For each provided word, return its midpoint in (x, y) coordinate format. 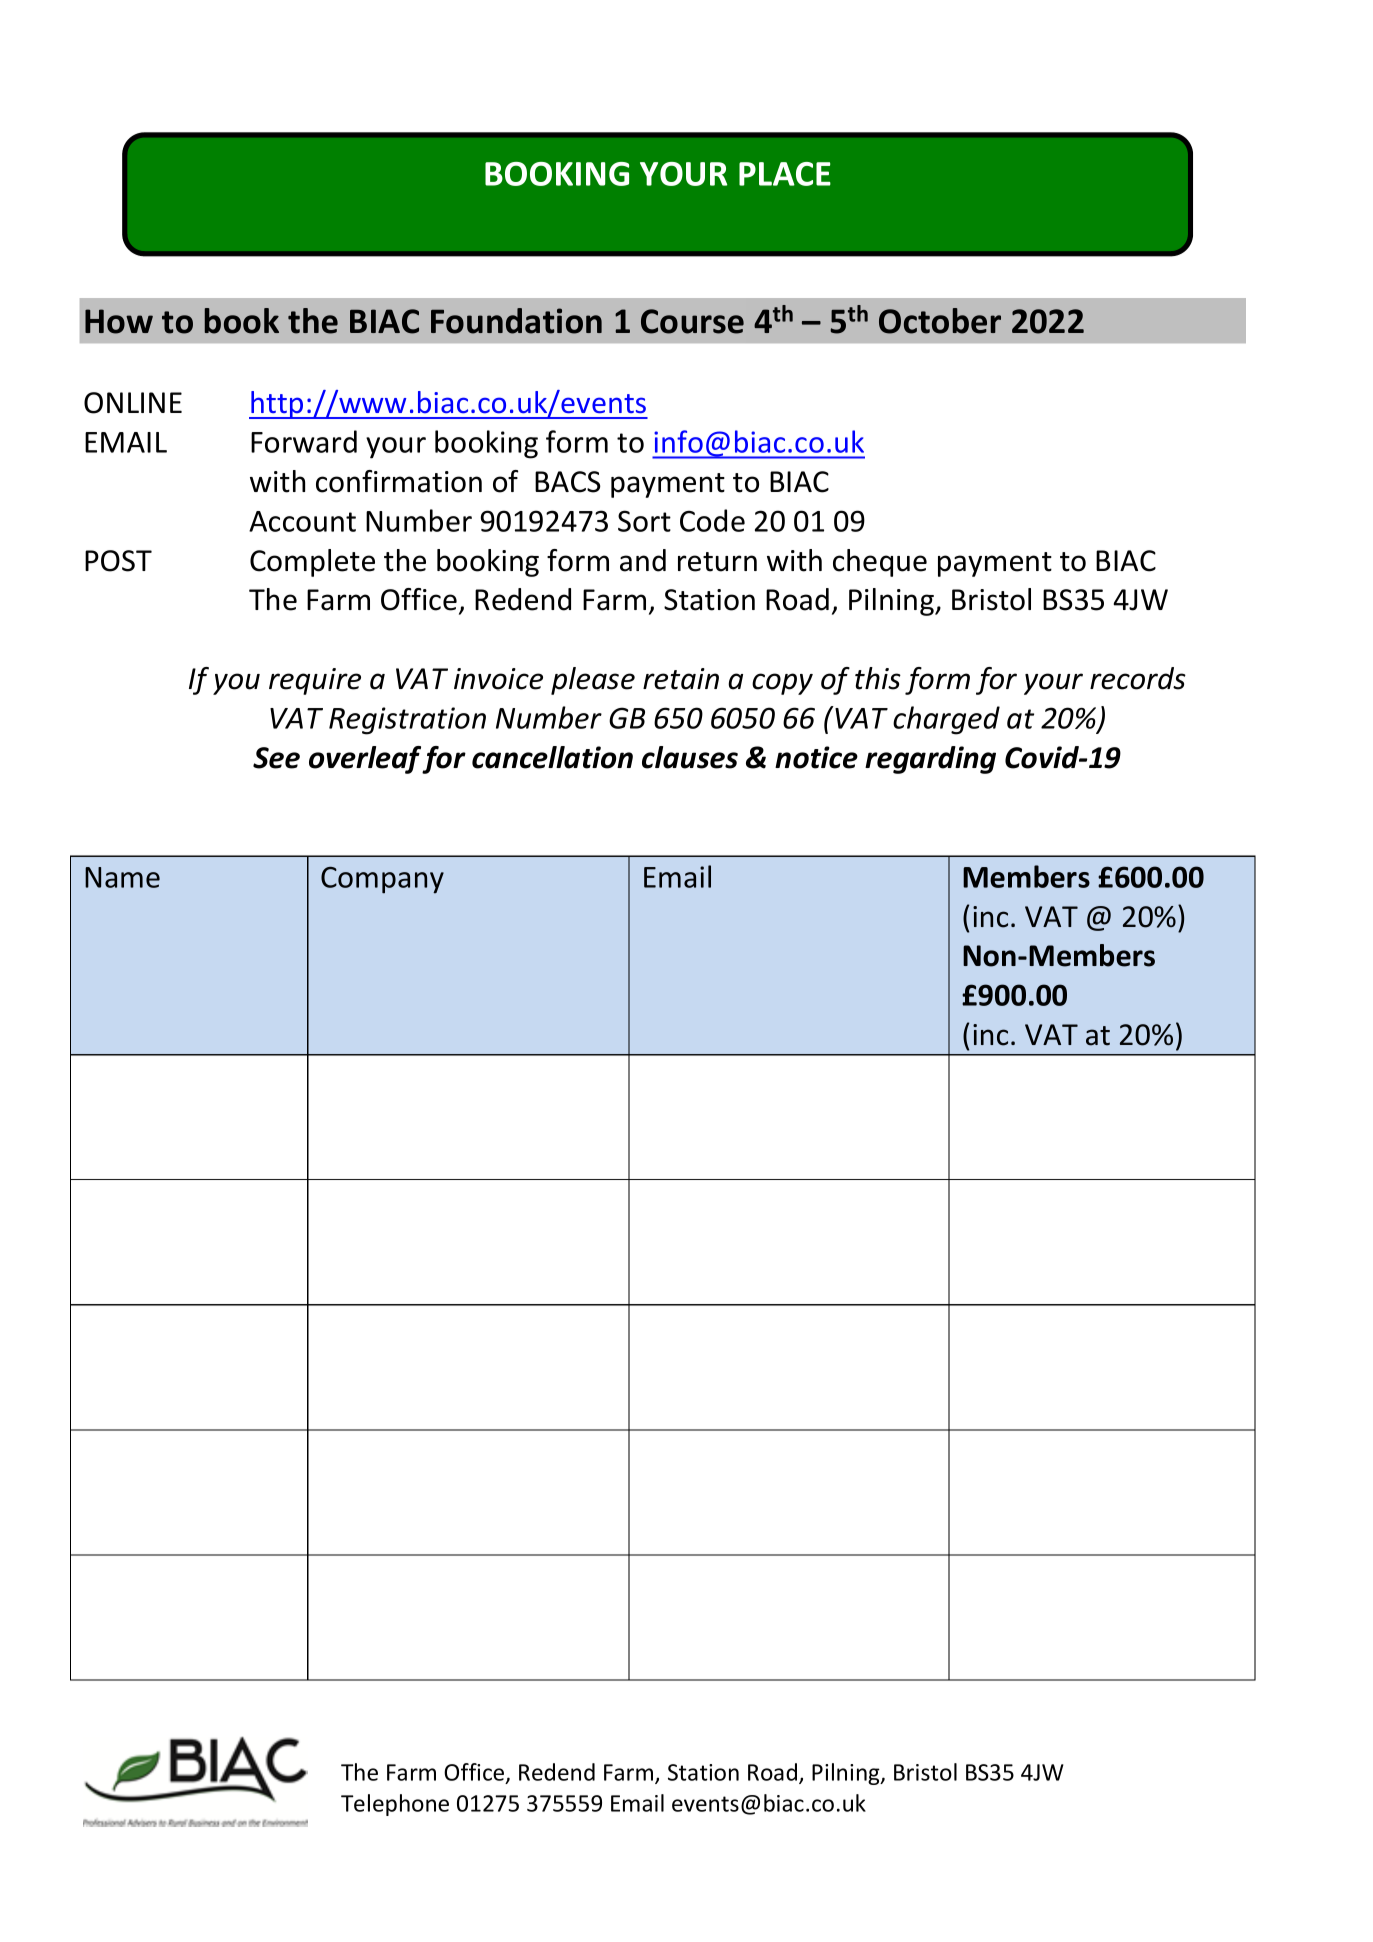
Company (382, 880)
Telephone (395, 1805)
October (940, 321)
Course (692, 321)
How (119, 321)
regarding (930, 760)
